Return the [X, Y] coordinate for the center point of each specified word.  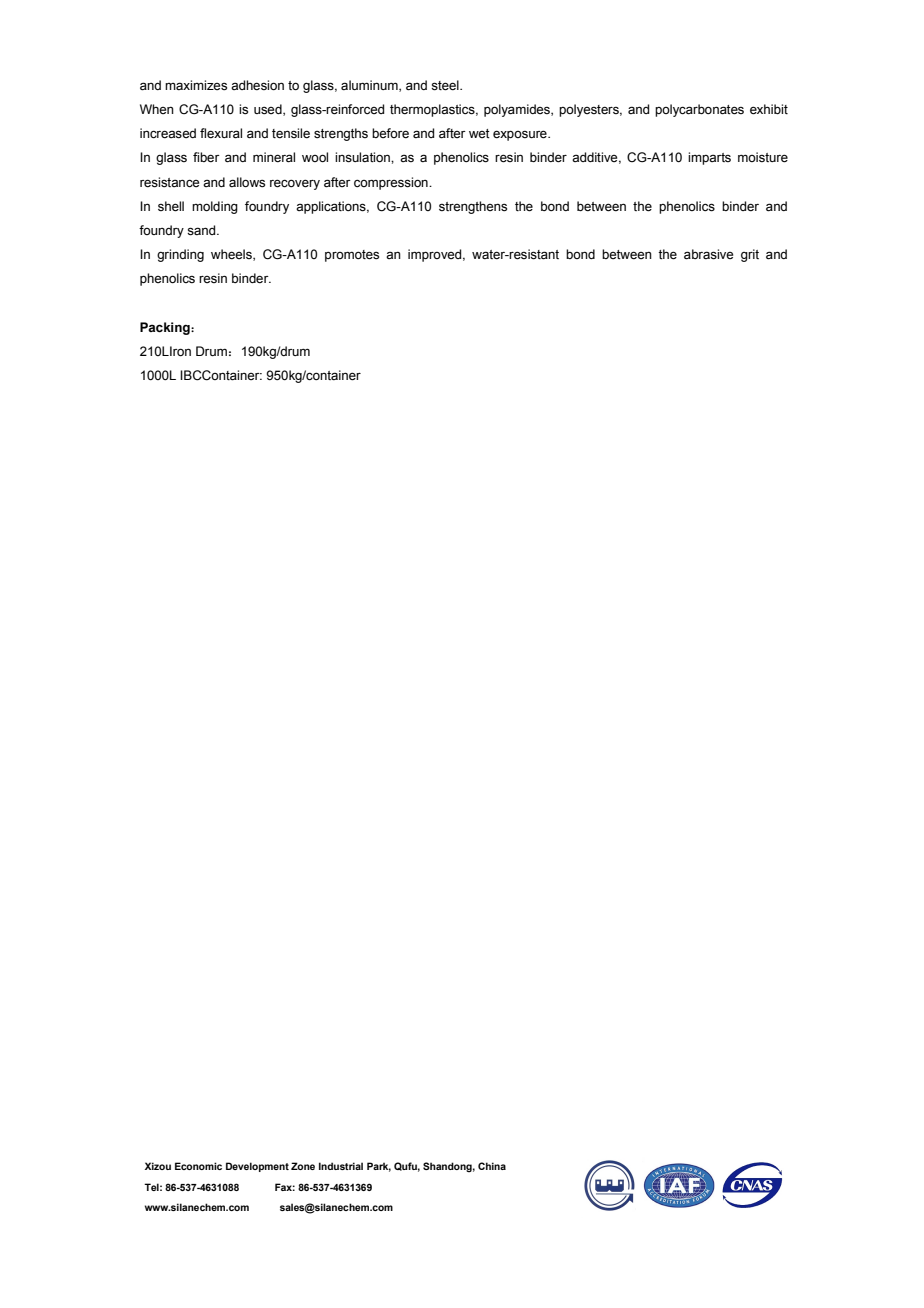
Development [257, 1167]
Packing [166, 328]
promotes [352, 256]
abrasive [708, 254]
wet [479, 134]
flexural [221, 133]
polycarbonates [699, 110]
